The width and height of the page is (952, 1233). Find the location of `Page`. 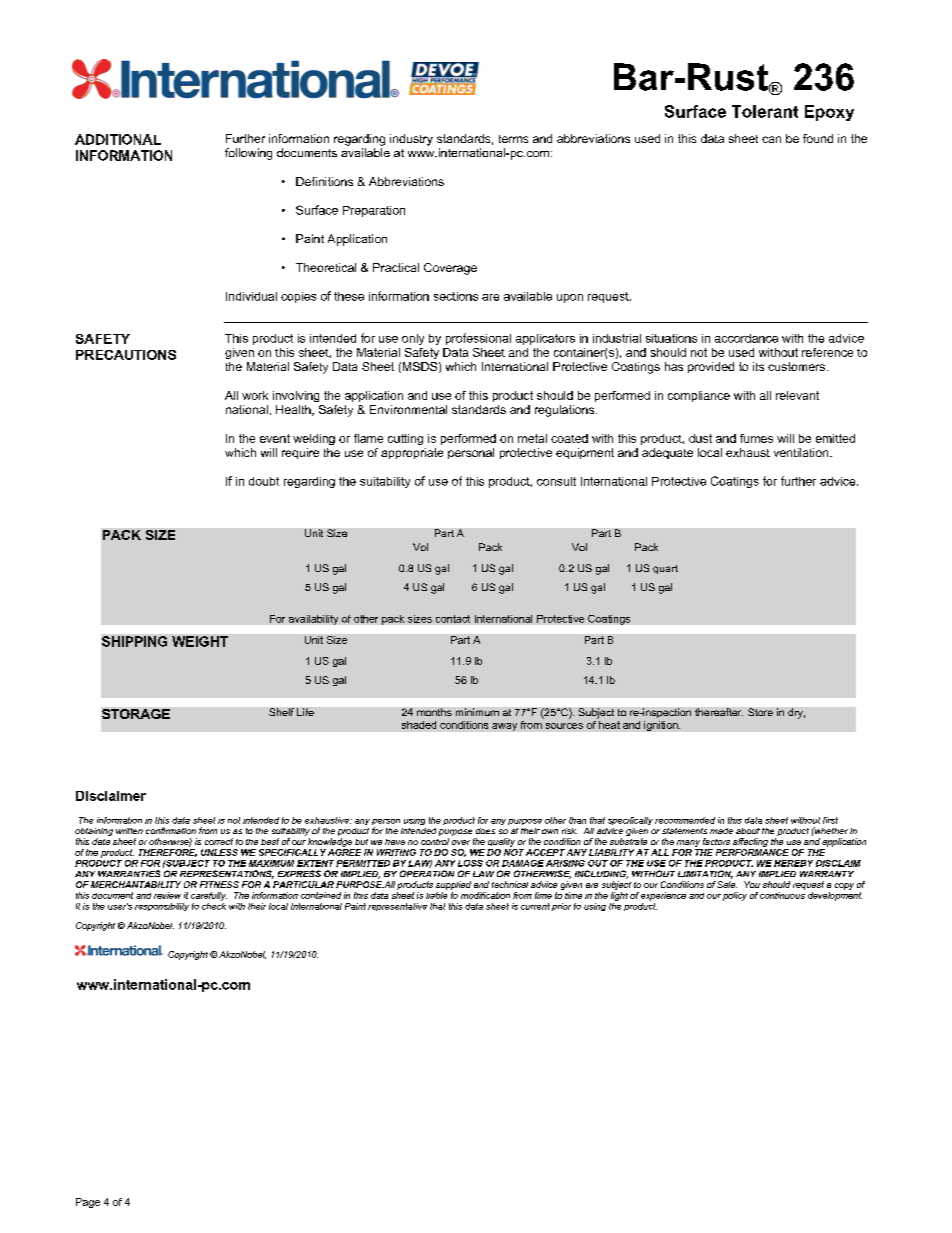

Page is located at coordinates (88, 1203).
